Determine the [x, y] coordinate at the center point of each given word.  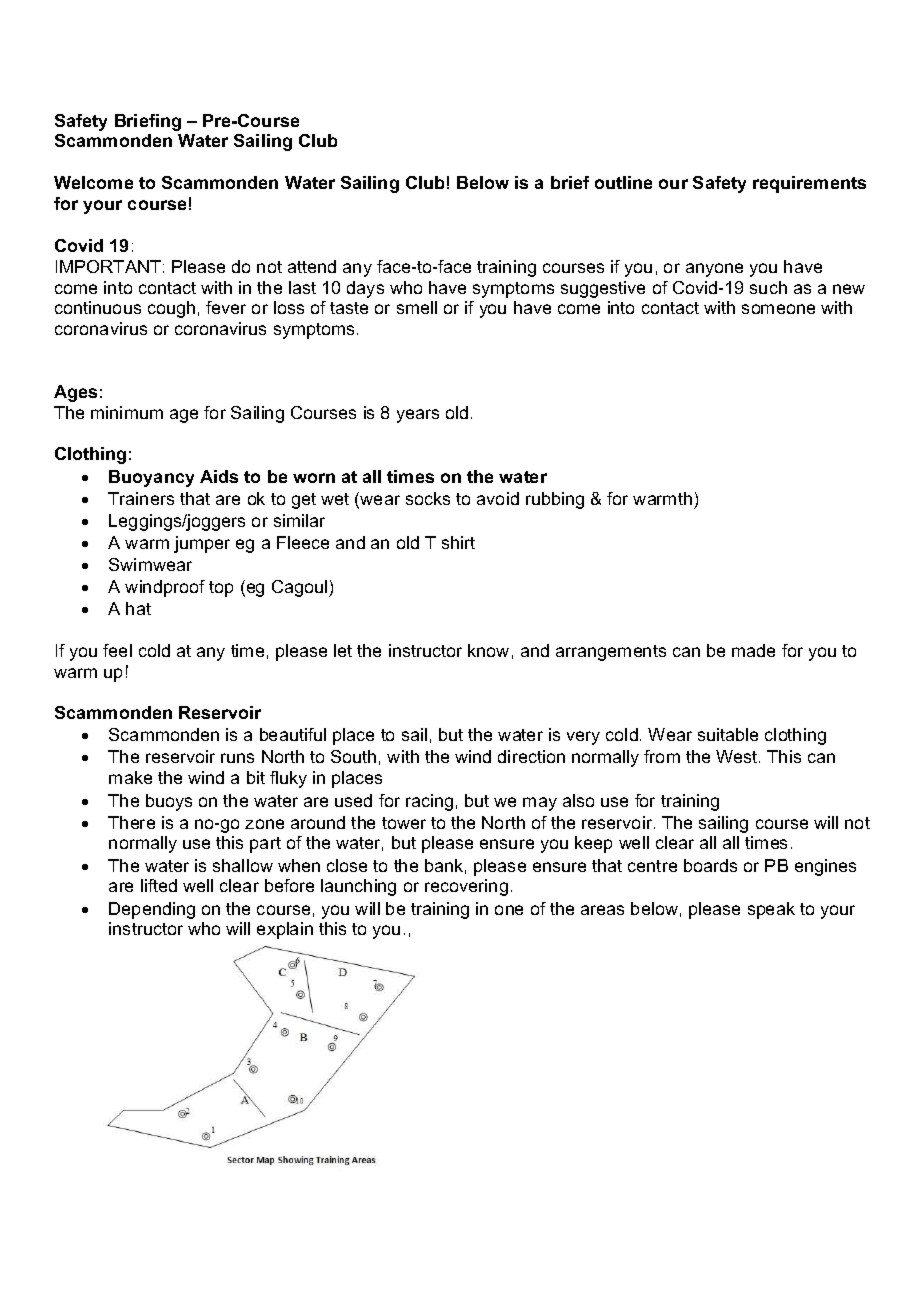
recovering [466, 887]
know [488, 650]
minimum [127, 412]
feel [117, 650]
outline [623, 182]
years [418, 416]
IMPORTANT [108, 266]
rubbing [555, 500]
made [753, 650]
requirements [809, 184]
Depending [152, 910]
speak [771, 910]
